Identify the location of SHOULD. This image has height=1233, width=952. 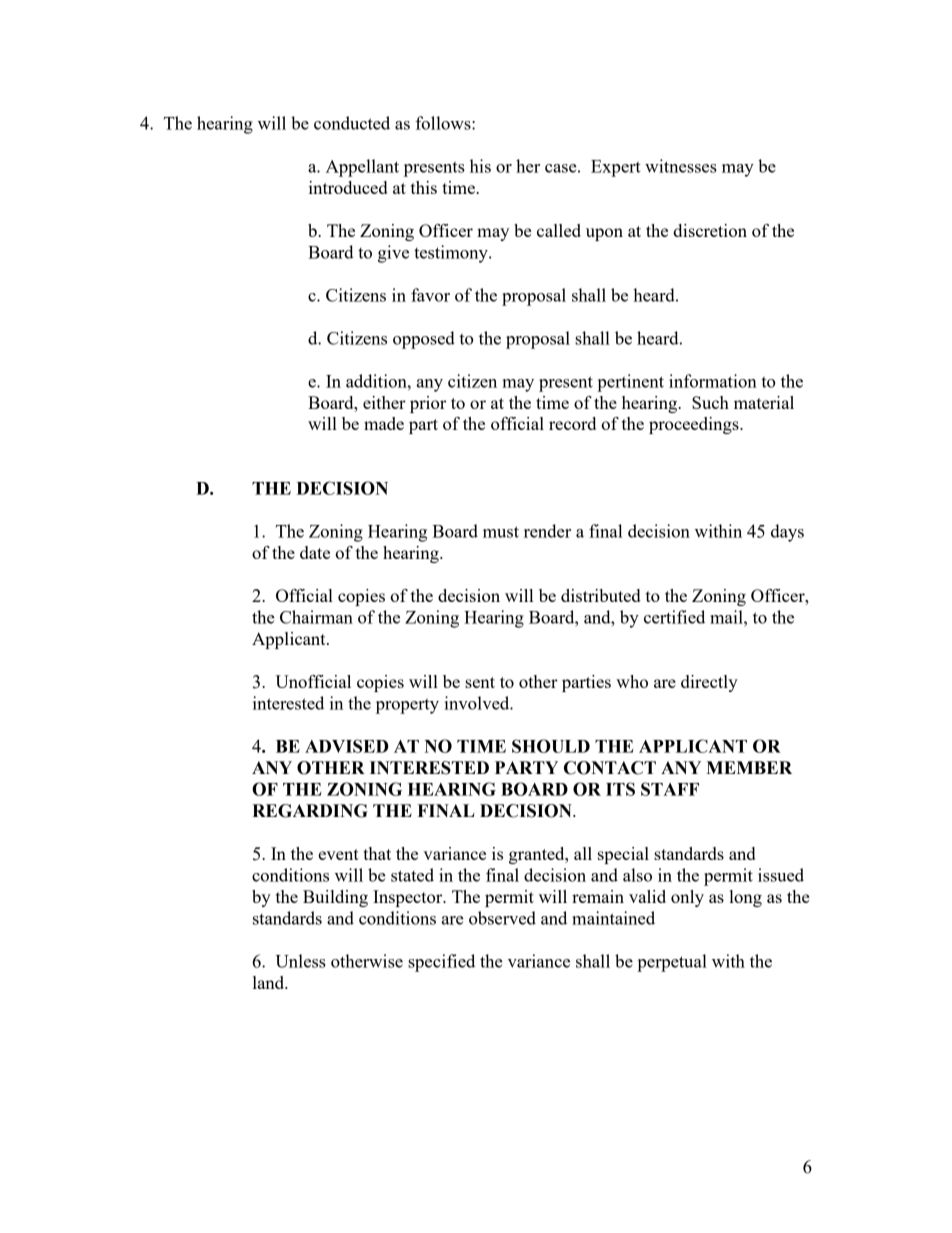
(551, 746).
